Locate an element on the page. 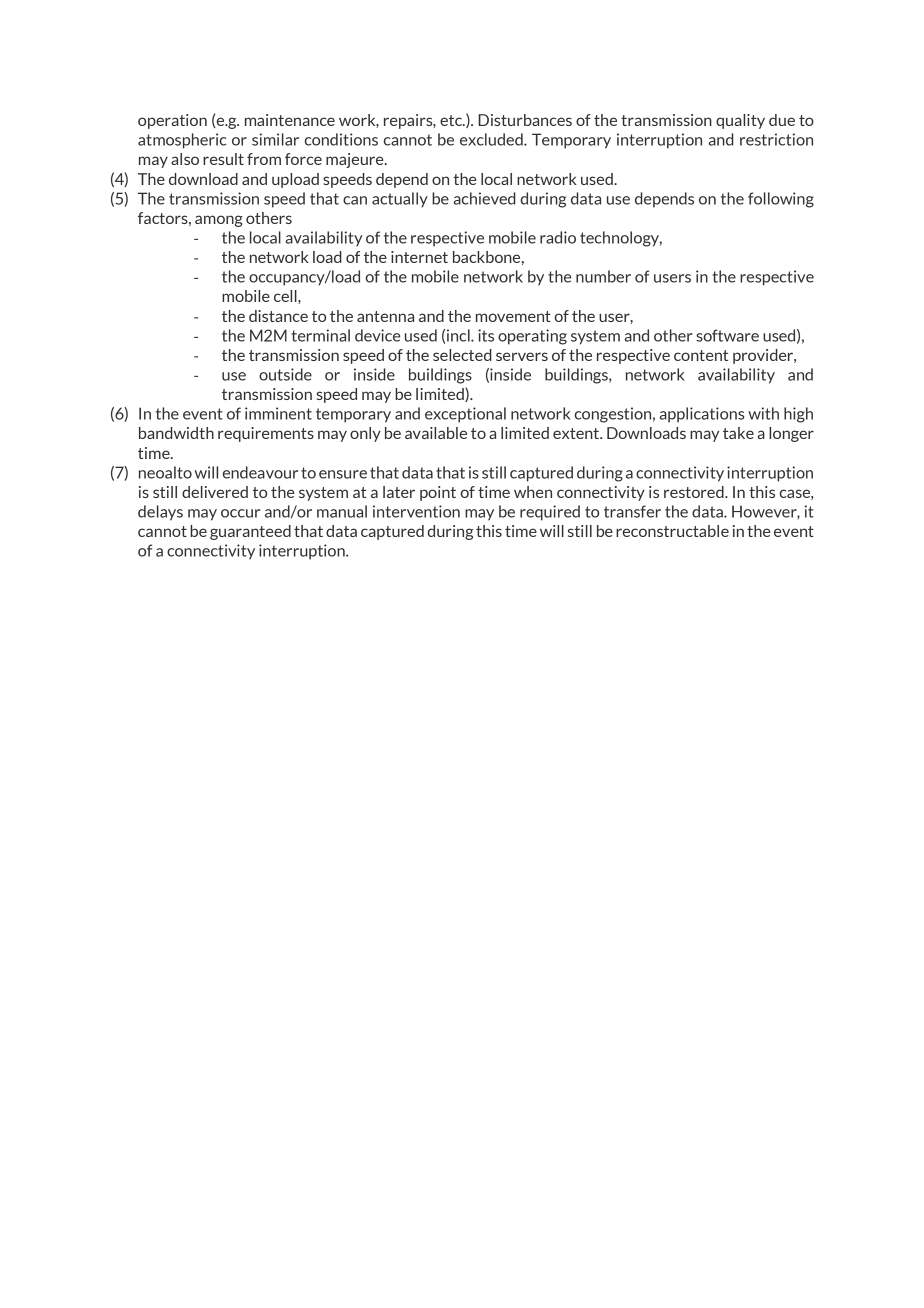 The height and width of the document is (1308, 924). intervention is located at coordinates (416, 511).
